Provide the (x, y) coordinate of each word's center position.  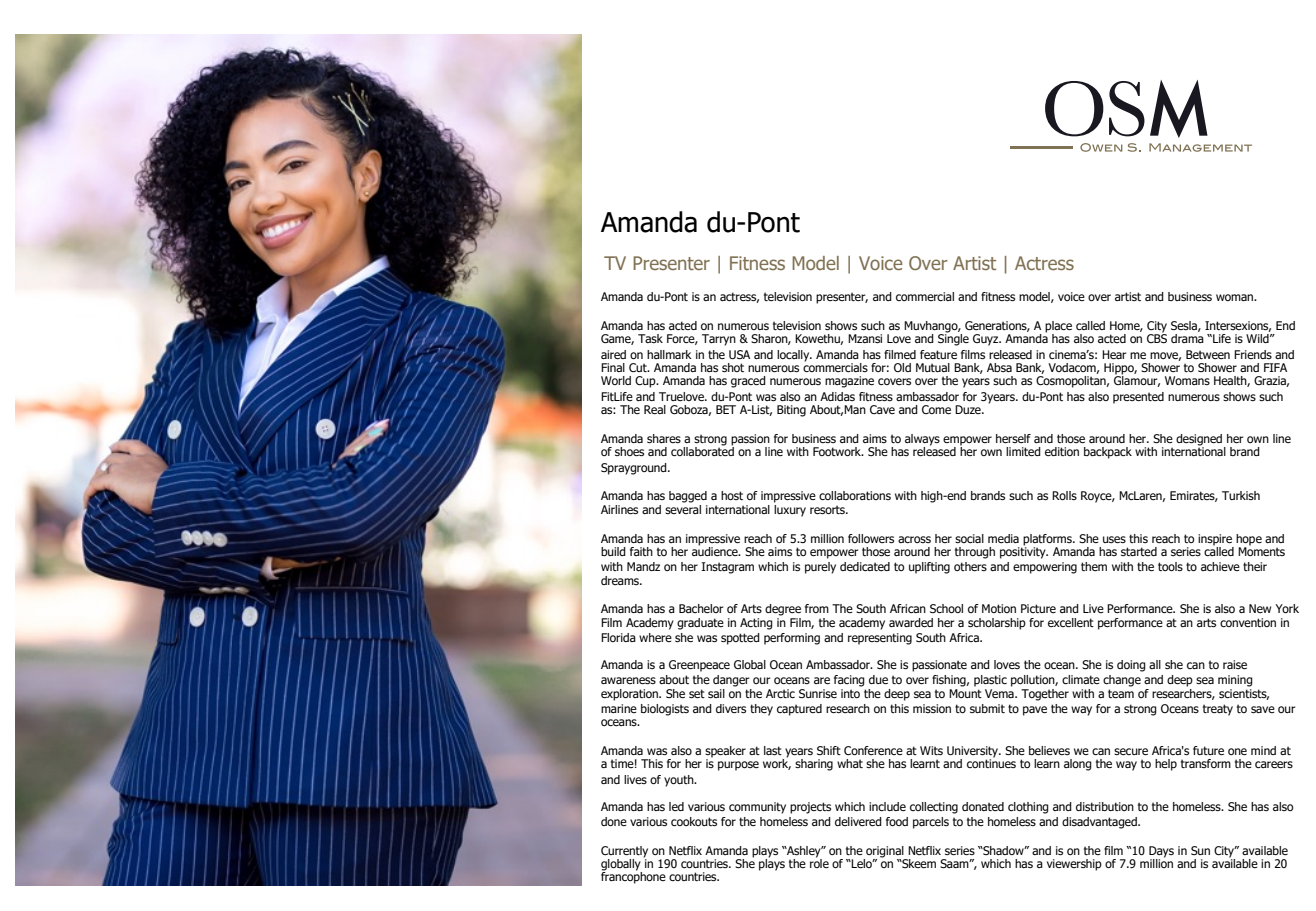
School (946, 608)
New (1260, 608)
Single (953, 339)
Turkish (1241, 495)
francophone (633, 877)
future (1208, 750)
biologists (665, 710)
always (922, 441)
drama (1187, 338)
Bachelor (701, 608)
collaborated (702, 450)
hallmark (669, 354)
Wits (931, 750)
